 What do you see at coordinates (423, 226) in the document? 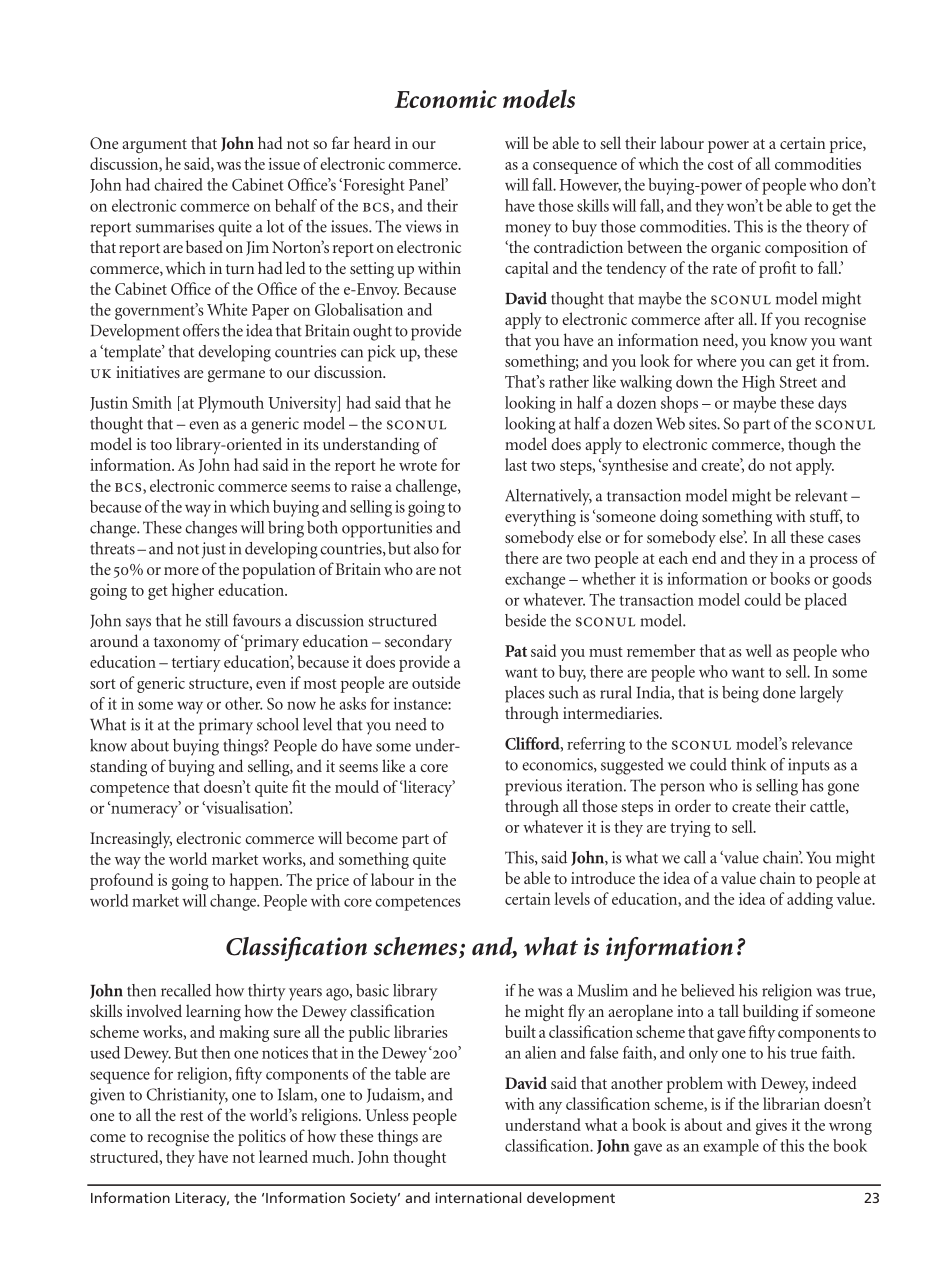
I see `views` at bounding box center [423, 226].
